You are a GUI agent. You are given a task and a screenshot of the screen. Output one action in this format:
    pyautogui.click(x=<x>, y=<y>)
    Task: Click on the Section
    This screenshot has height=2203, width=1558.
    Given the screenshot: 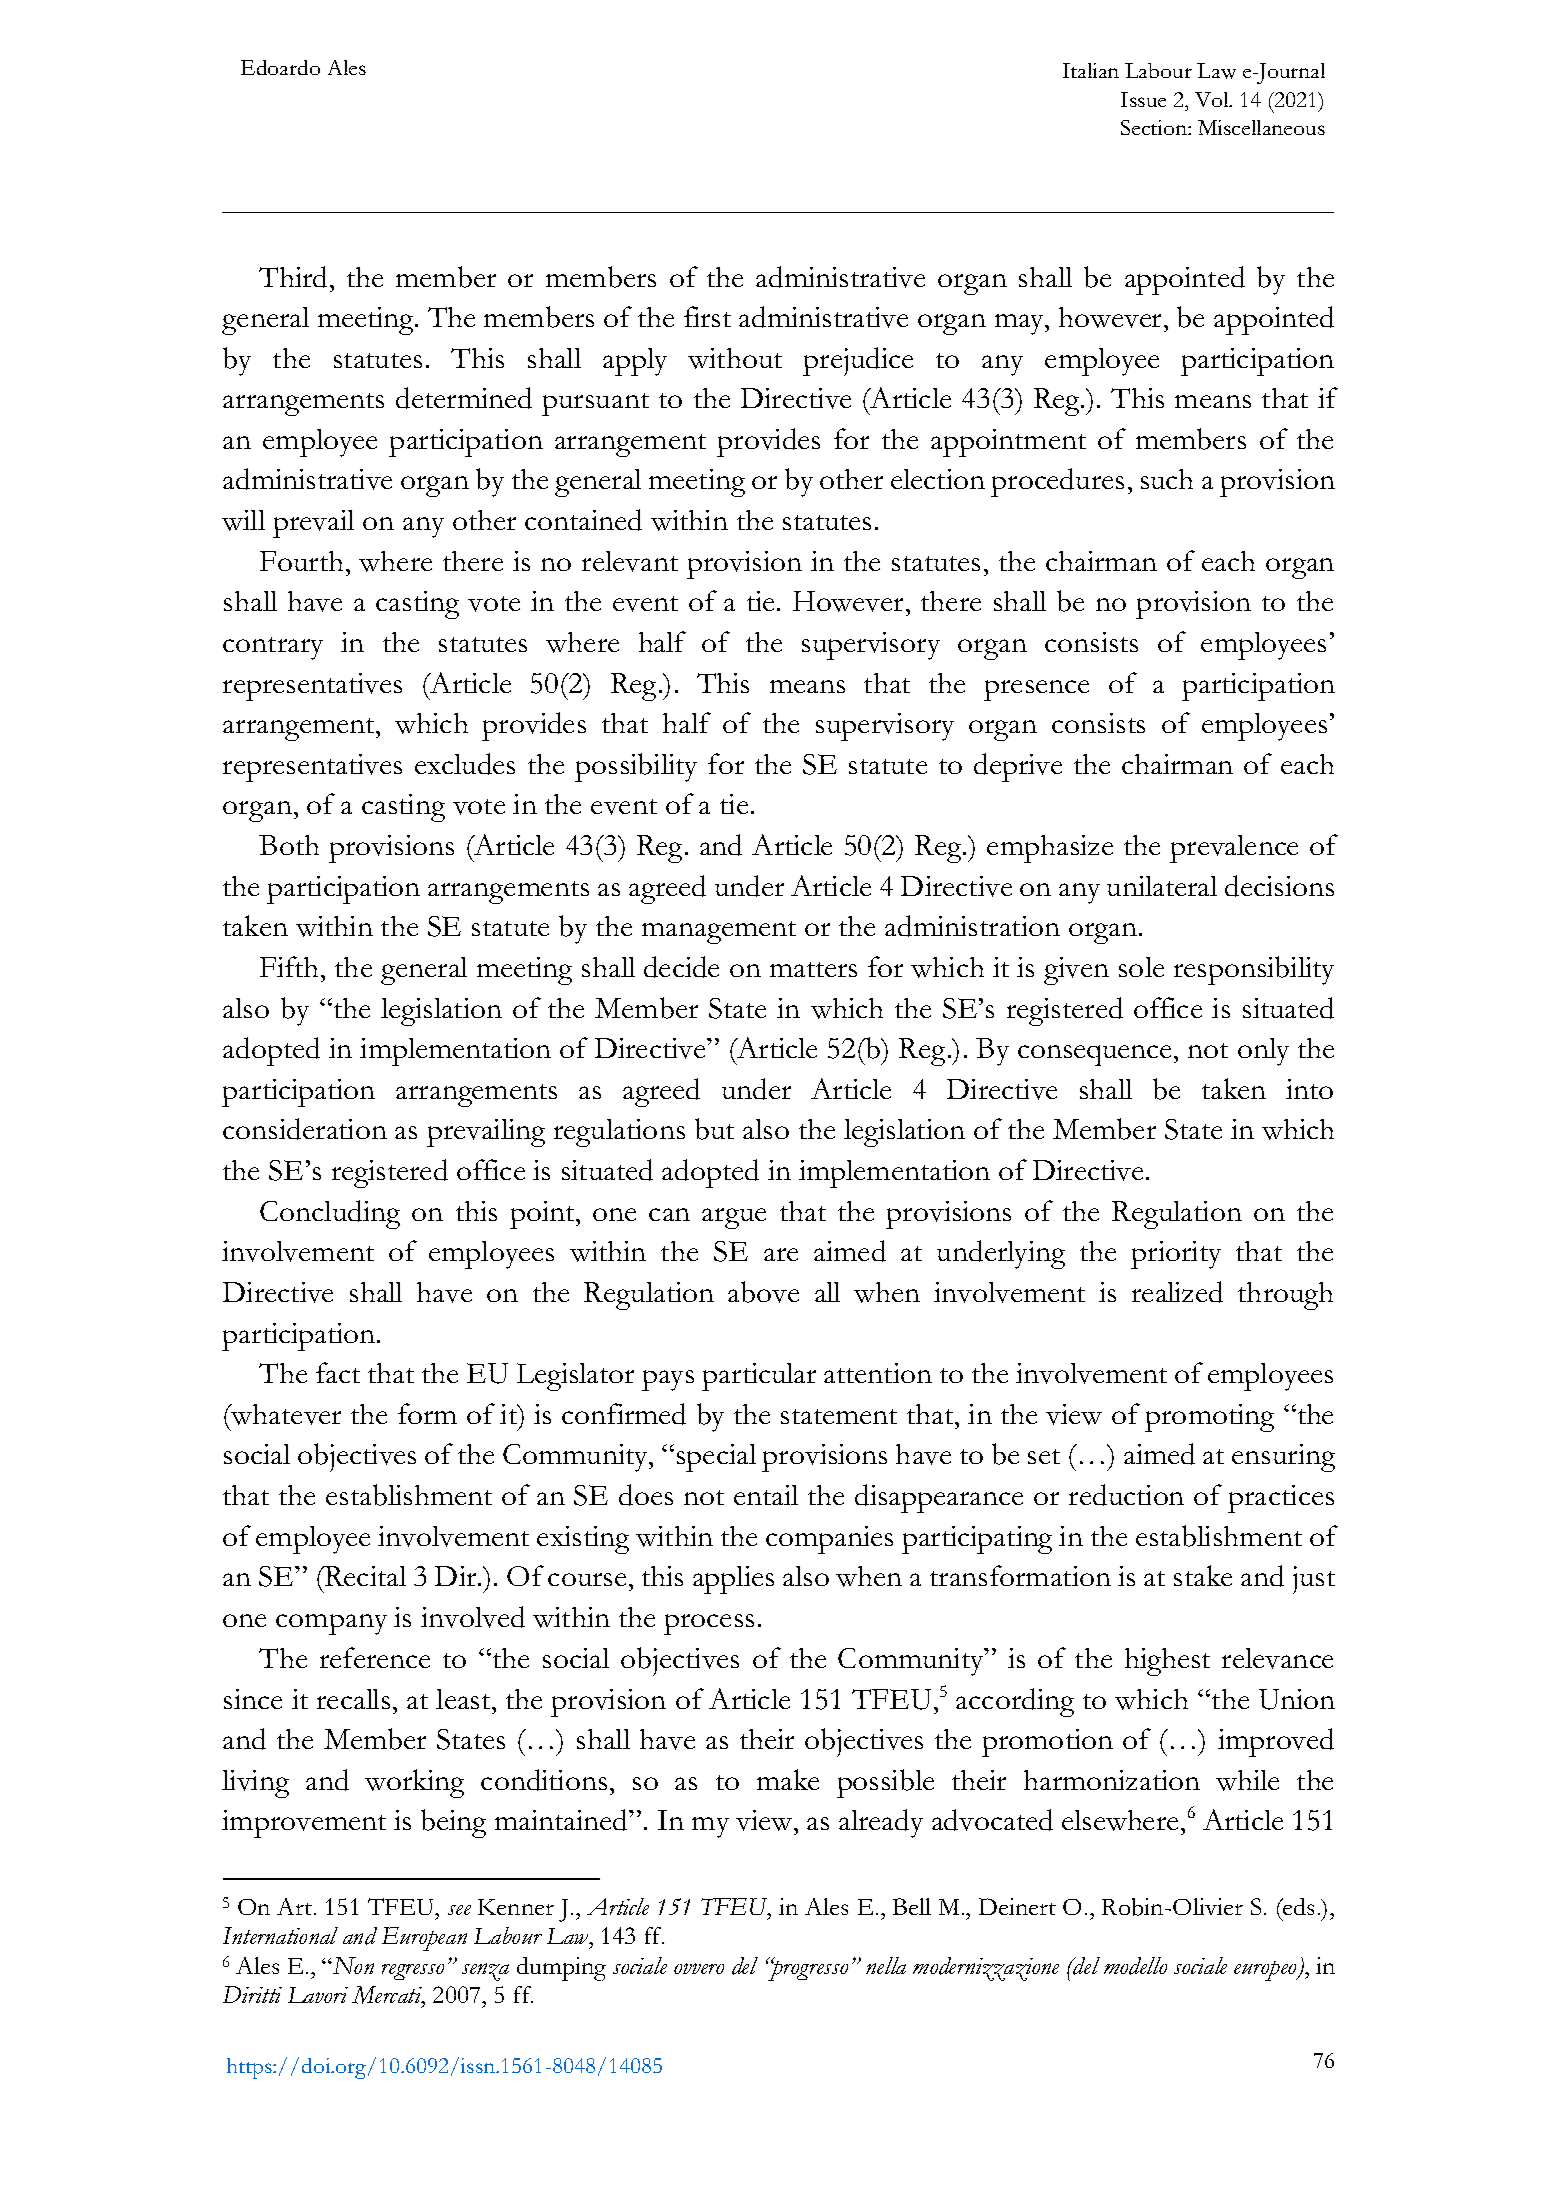 What is the action you would take?
    pyautogui.click(x=1155, y=127)
